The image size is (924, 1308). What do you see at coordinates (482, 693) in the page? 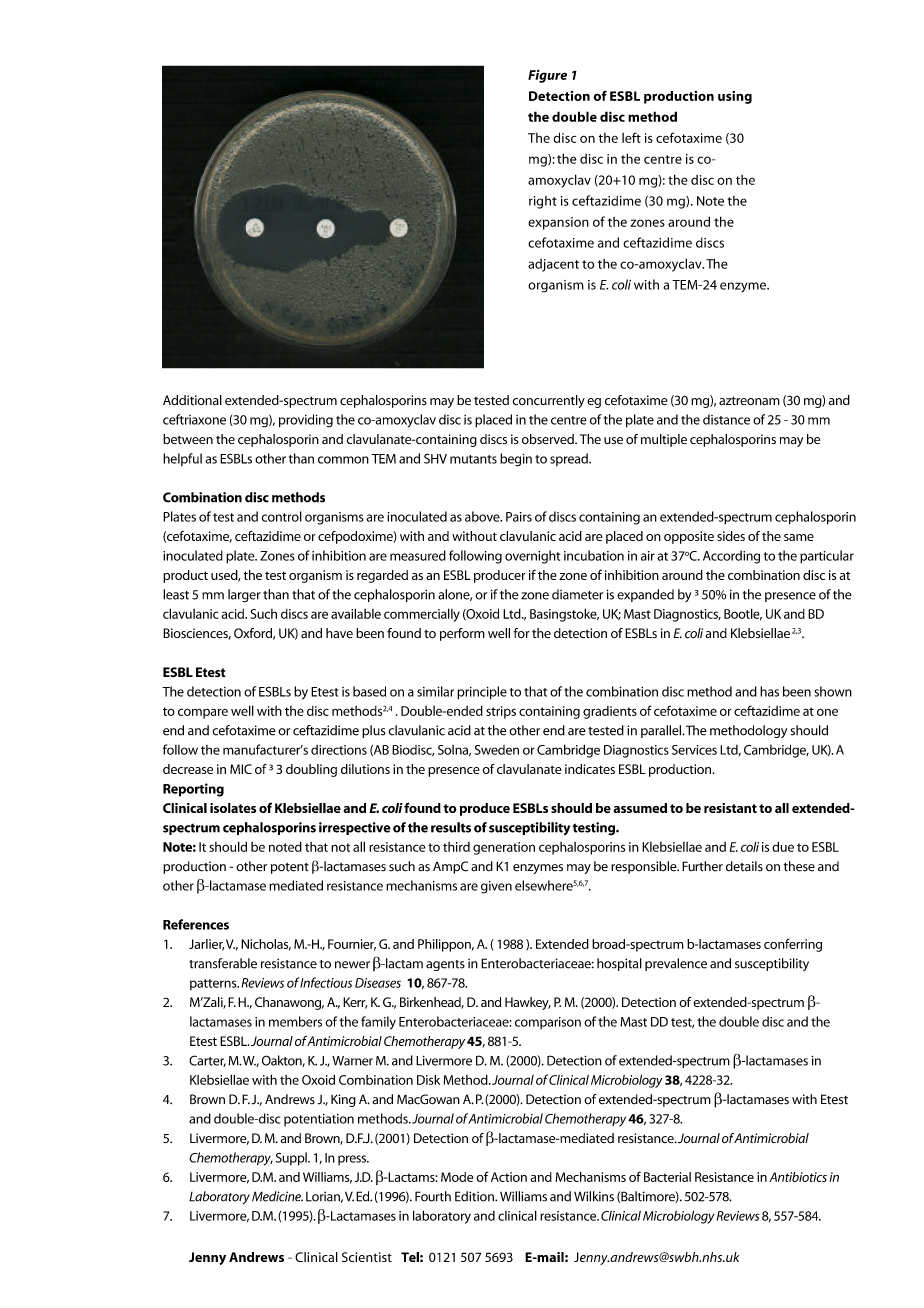
I see `principle` at bounding box center [482, 693].
